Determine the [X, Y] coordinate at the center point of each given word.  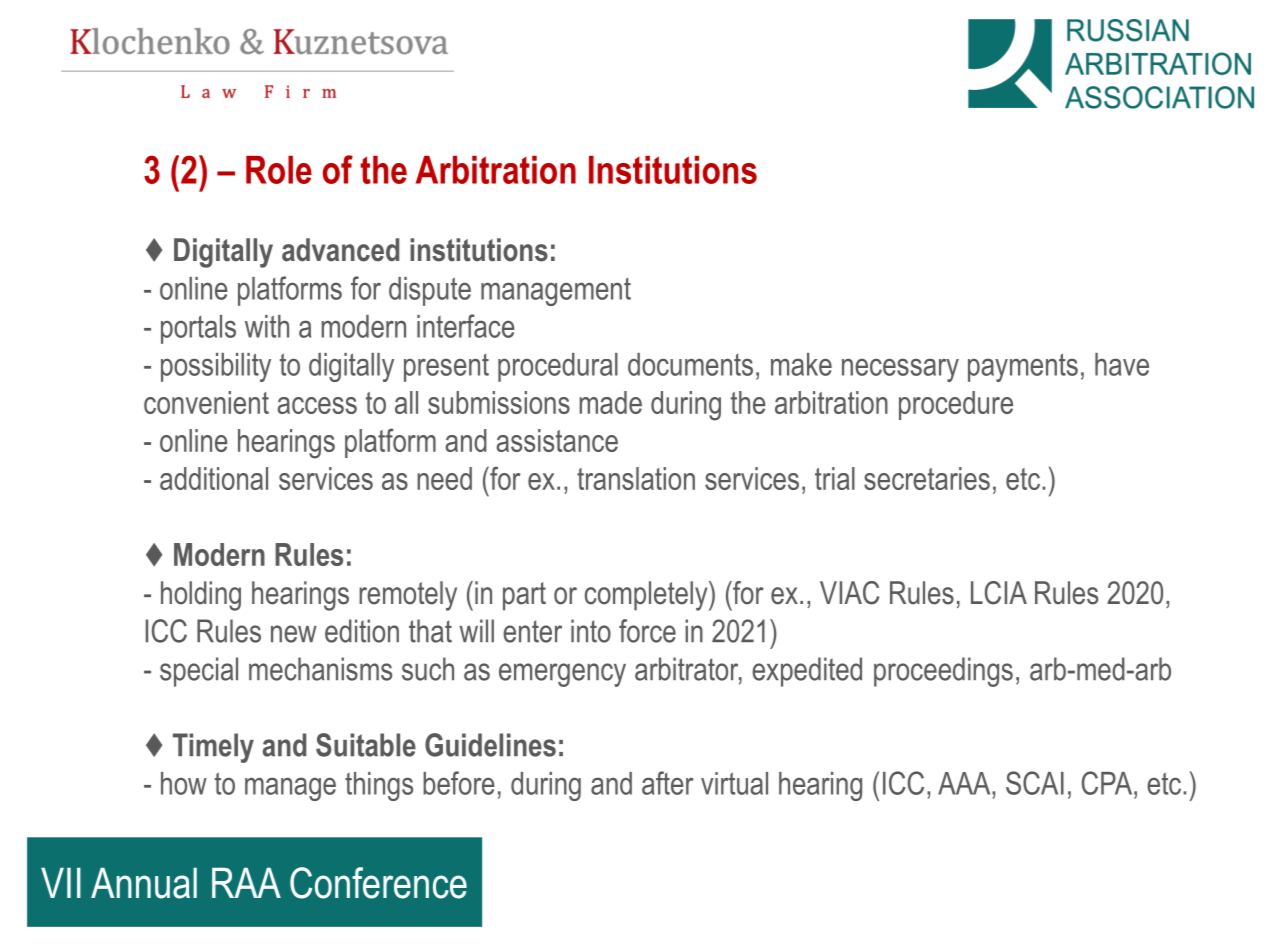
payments [1023, 367]
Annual [144, 883]
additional [214, 478]
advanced [340, 250]
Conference [378, 883]
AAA [965, 783]
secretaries [927, 478]
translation [636, 478]
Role [279, 170]
